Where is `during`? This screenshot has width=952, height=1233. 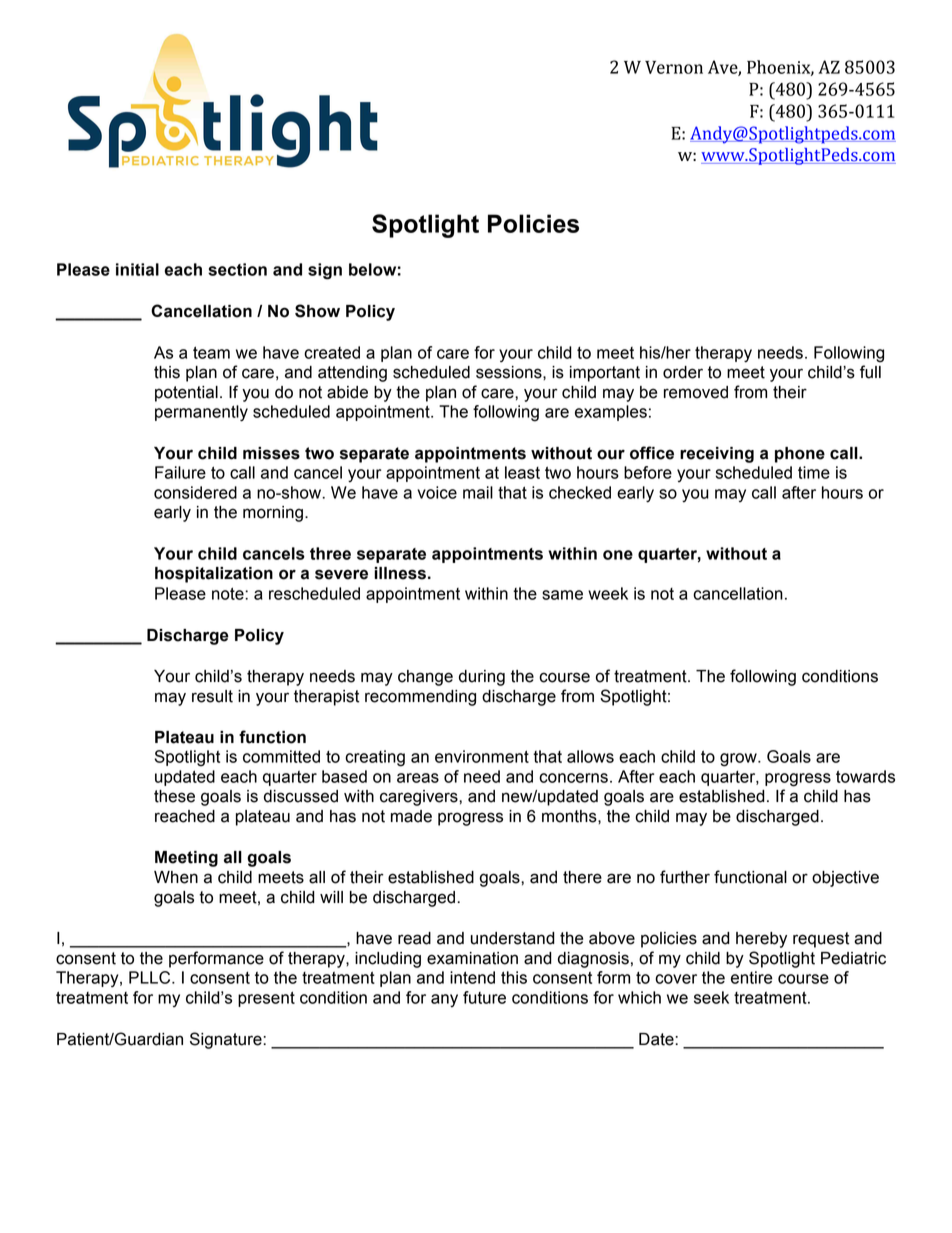
during is located at coordinates (482, 678).
